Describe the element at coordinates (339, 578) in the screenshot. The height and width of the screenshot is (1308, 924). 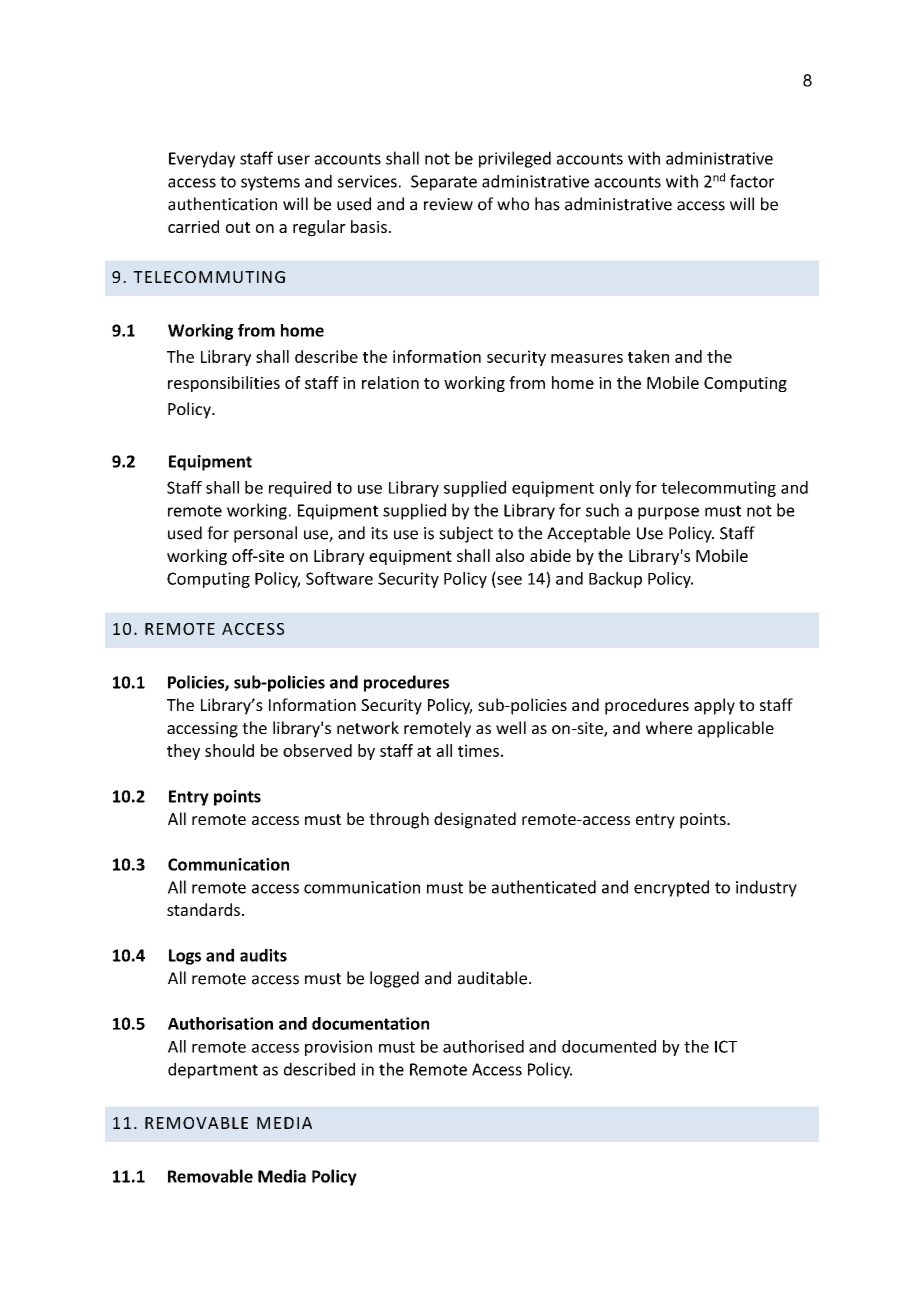
I see `Software` at that location.
